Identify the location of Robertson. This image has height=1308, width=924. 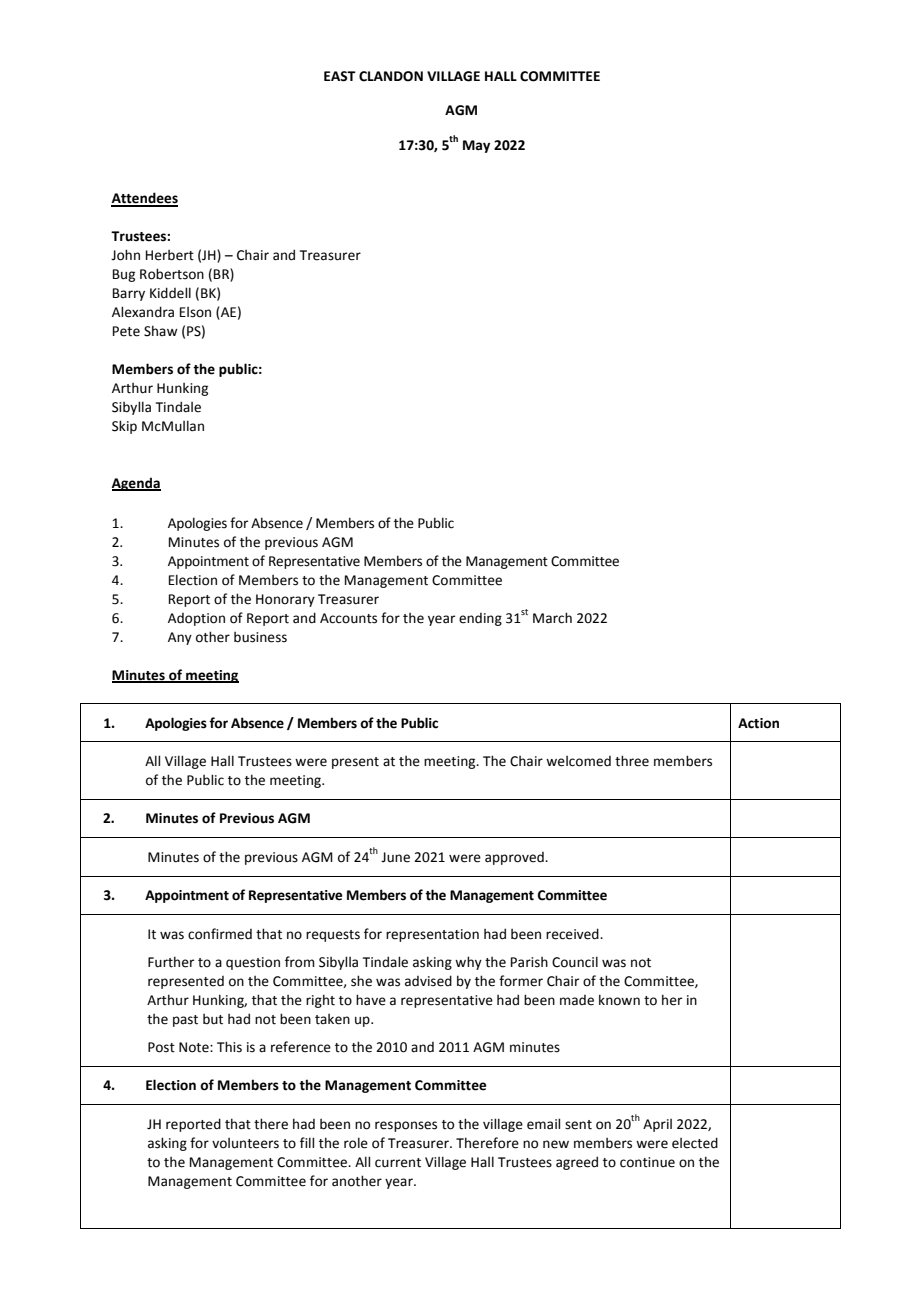
(172, 274).
